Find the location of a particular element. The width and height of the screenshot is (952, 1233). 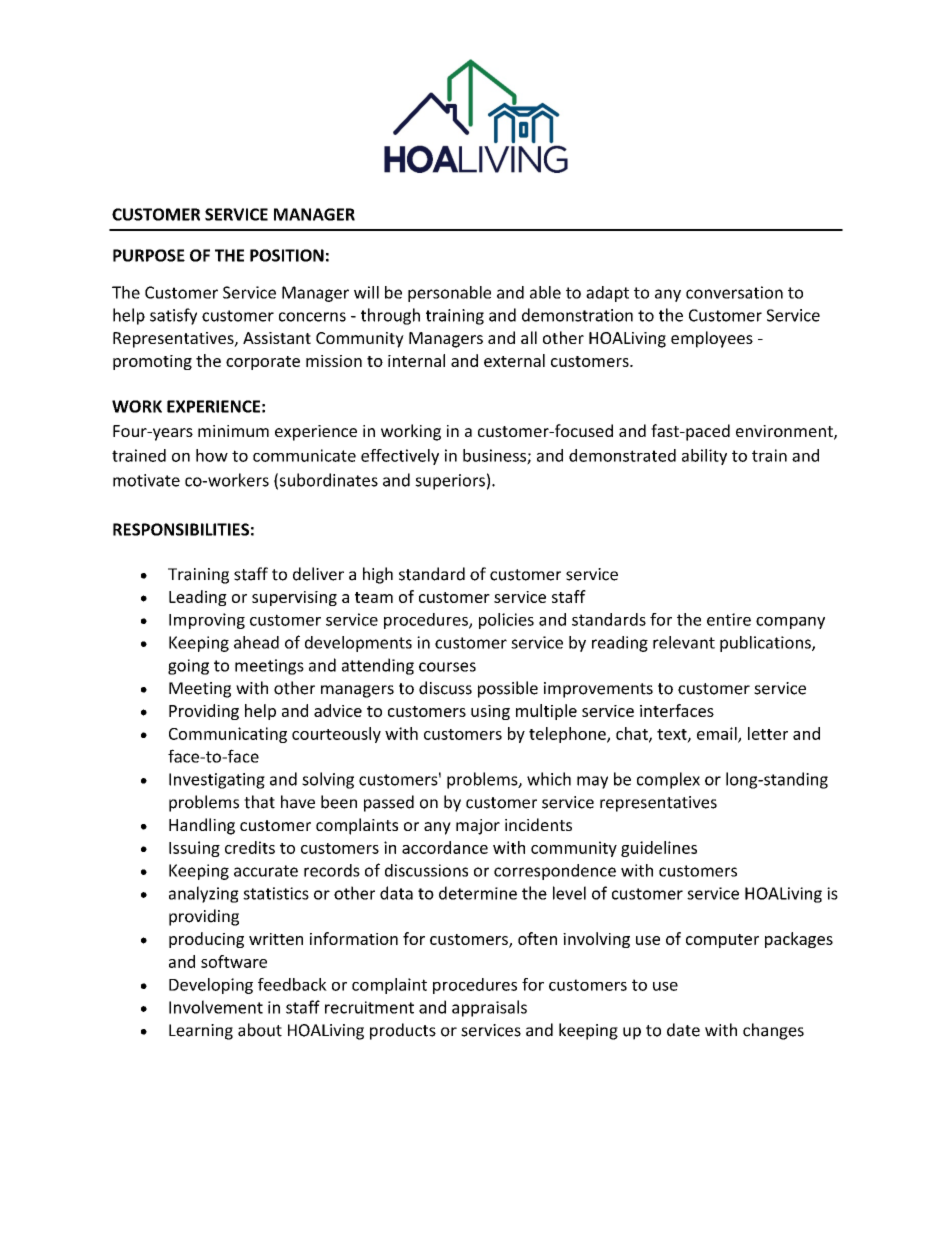

courses is located at coordinates (447, 667).
